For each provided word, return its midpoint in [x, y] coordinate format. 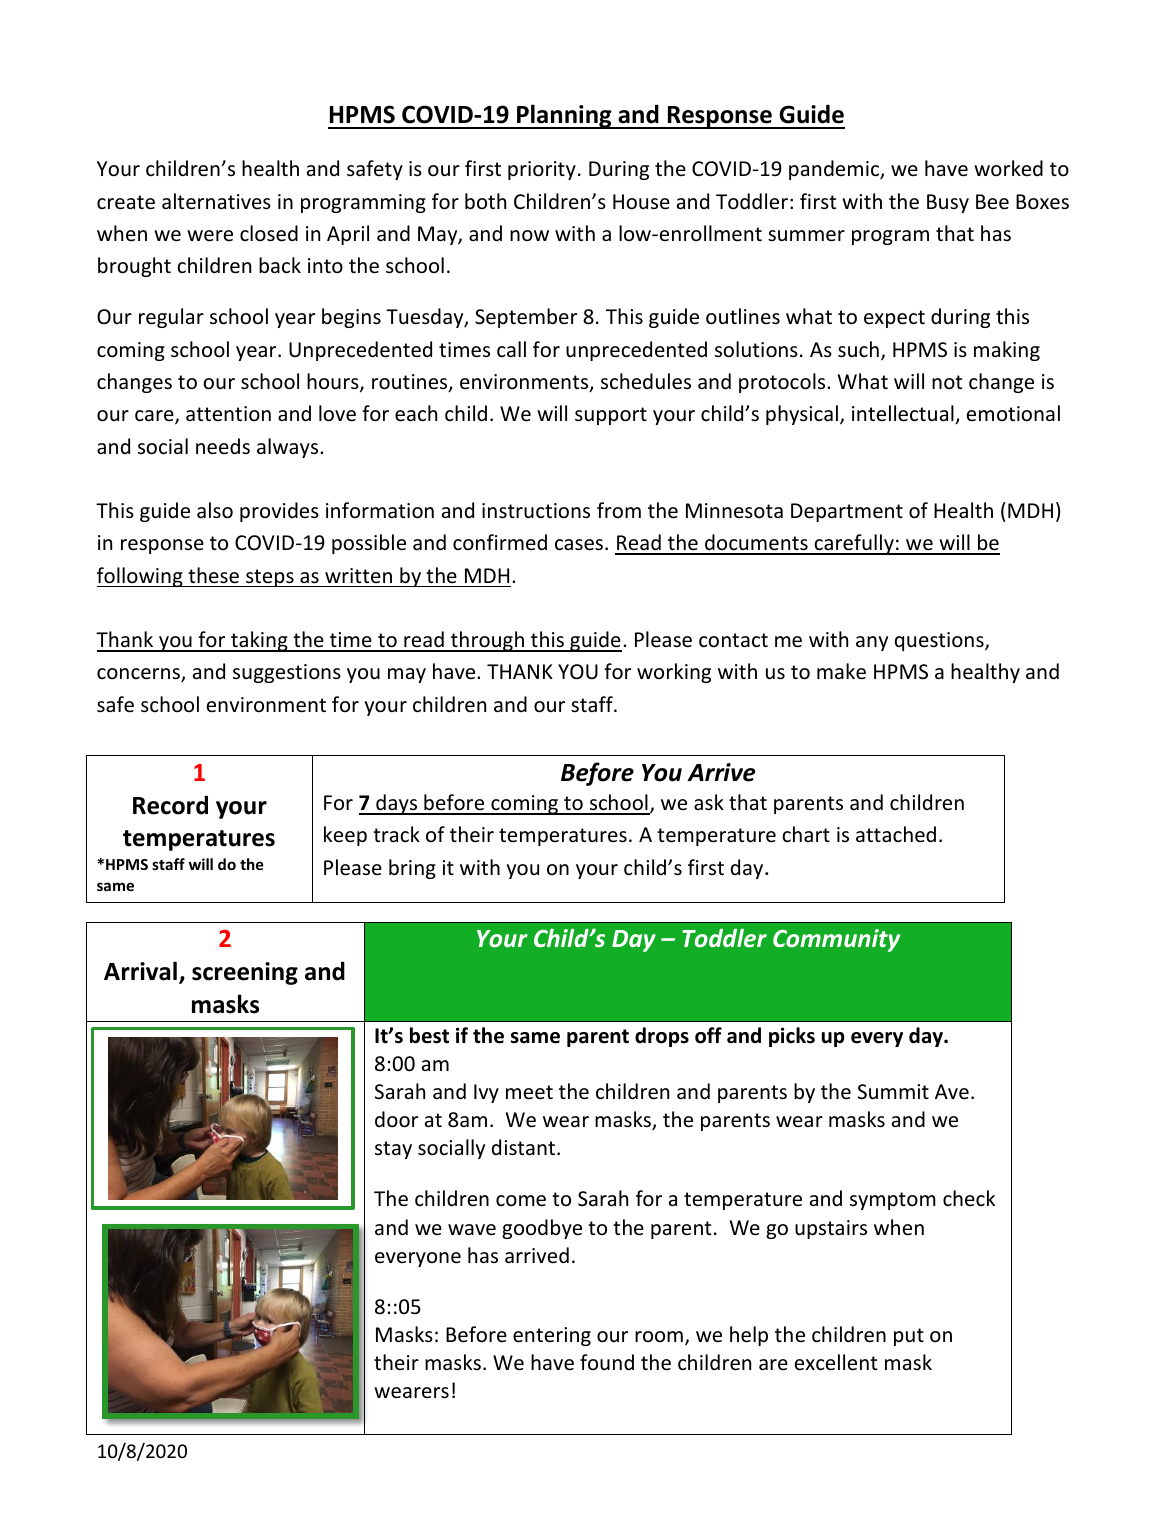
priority [542, 170]
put [909, 1337]
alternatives [216, 201]
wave [472, 1230]
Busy [948, 203]
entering [552, 1336]
